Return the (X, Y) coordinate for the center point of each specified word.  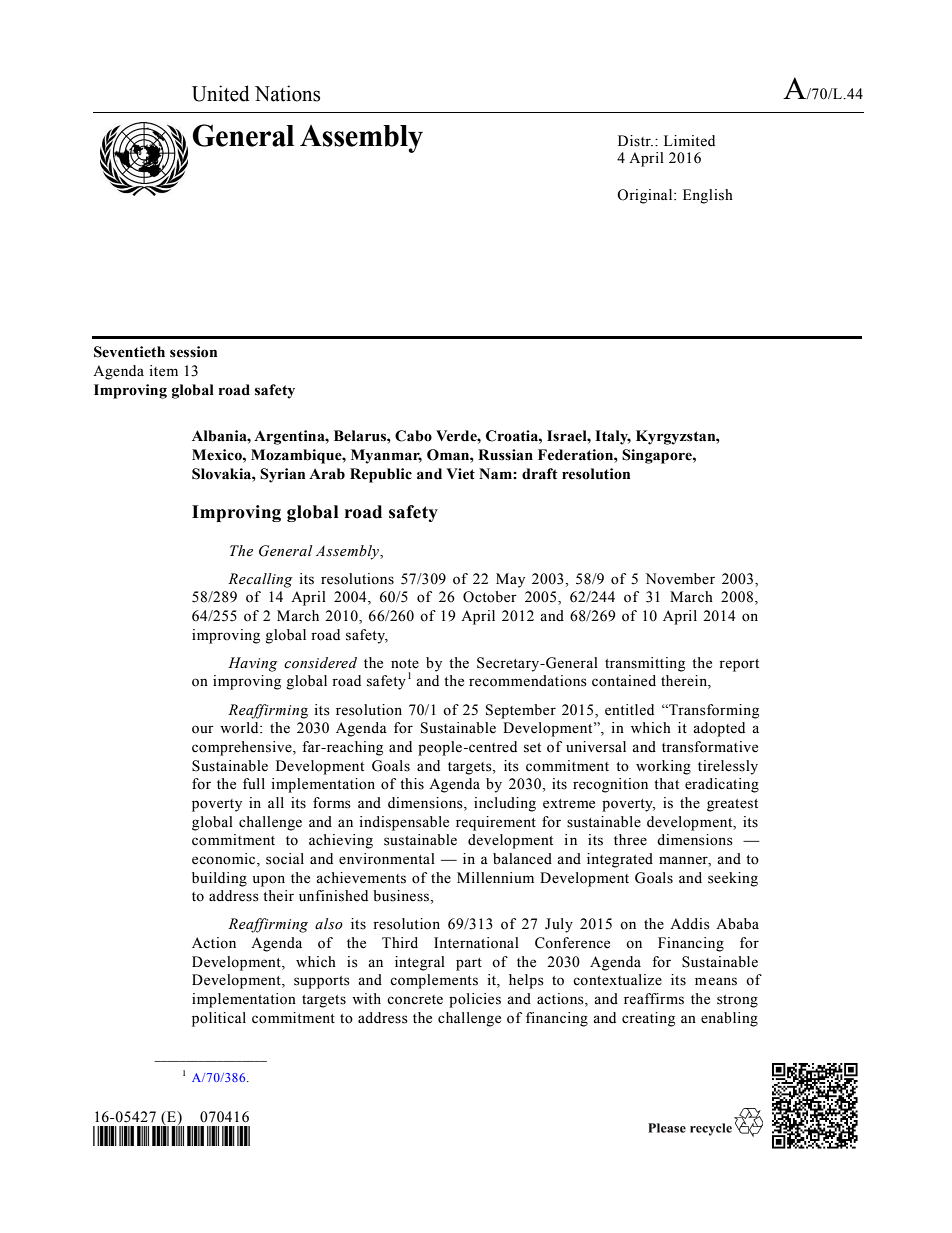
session (193, 352)
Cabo (413, 436)
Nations (287, 93)
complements (434, 981)
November (680, 579)
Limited (689, 141)
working (663, 767)
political (219, 1019)
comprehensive (243, 748)
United (221, 93)
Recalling (260, 580)
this (412, 784)
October (490, 597)
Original (646, 196)
